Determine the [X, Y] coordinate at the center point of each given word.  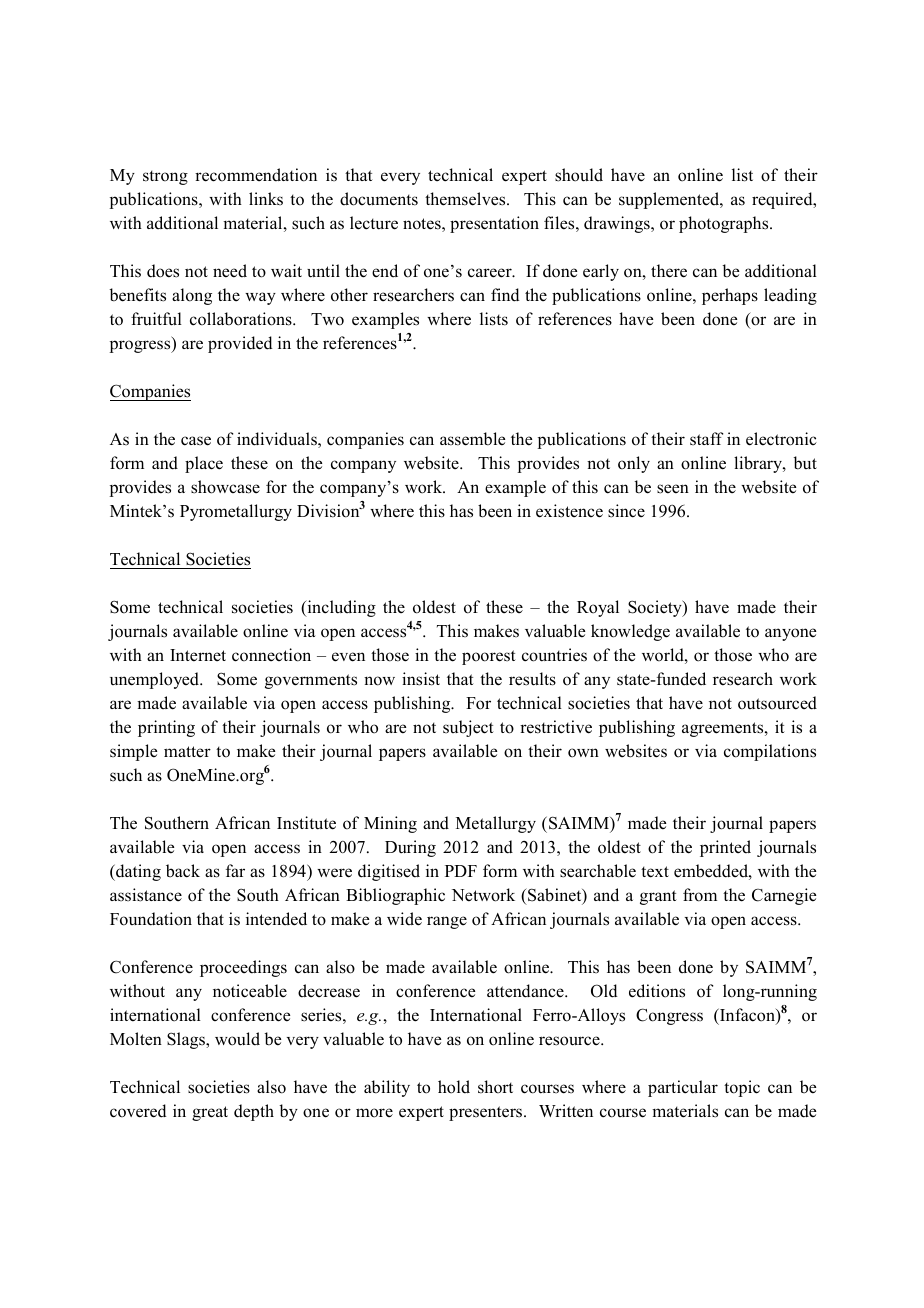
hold [454, 1087]
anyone [790, 634]
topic [742, 1088]
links [266, 199]
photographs [725, 224]
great [210, 1113]
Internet [198, 655]
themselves [466, 199]
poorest [489, 657]
